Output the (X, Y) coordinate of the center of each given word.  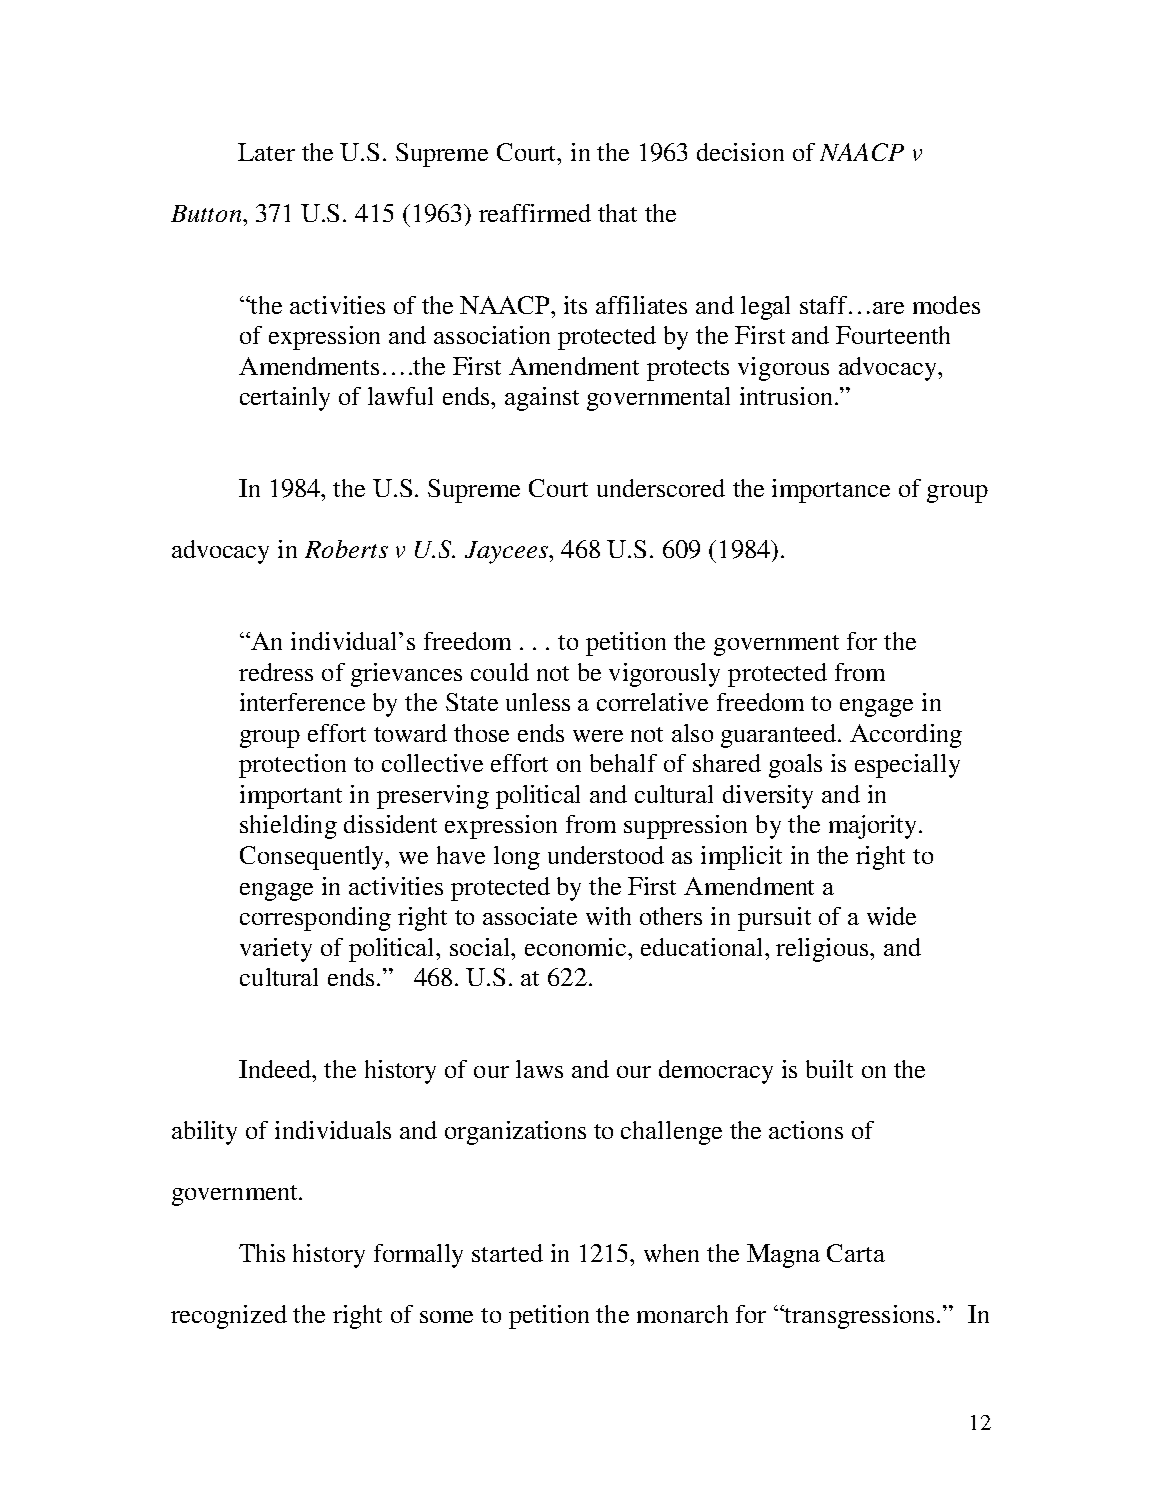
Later (266, 152)
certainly (285, 399)
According (906, 736)
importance (831, 491)
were (598, 736)
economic (577, 947)
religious (823, 950)
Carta (856, 1253)
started (507, 1253)
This (262, 1253)
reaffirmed (535, 213)
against (542, 399)
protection (292, 766)
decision (740, 152)
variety (276, 950)
